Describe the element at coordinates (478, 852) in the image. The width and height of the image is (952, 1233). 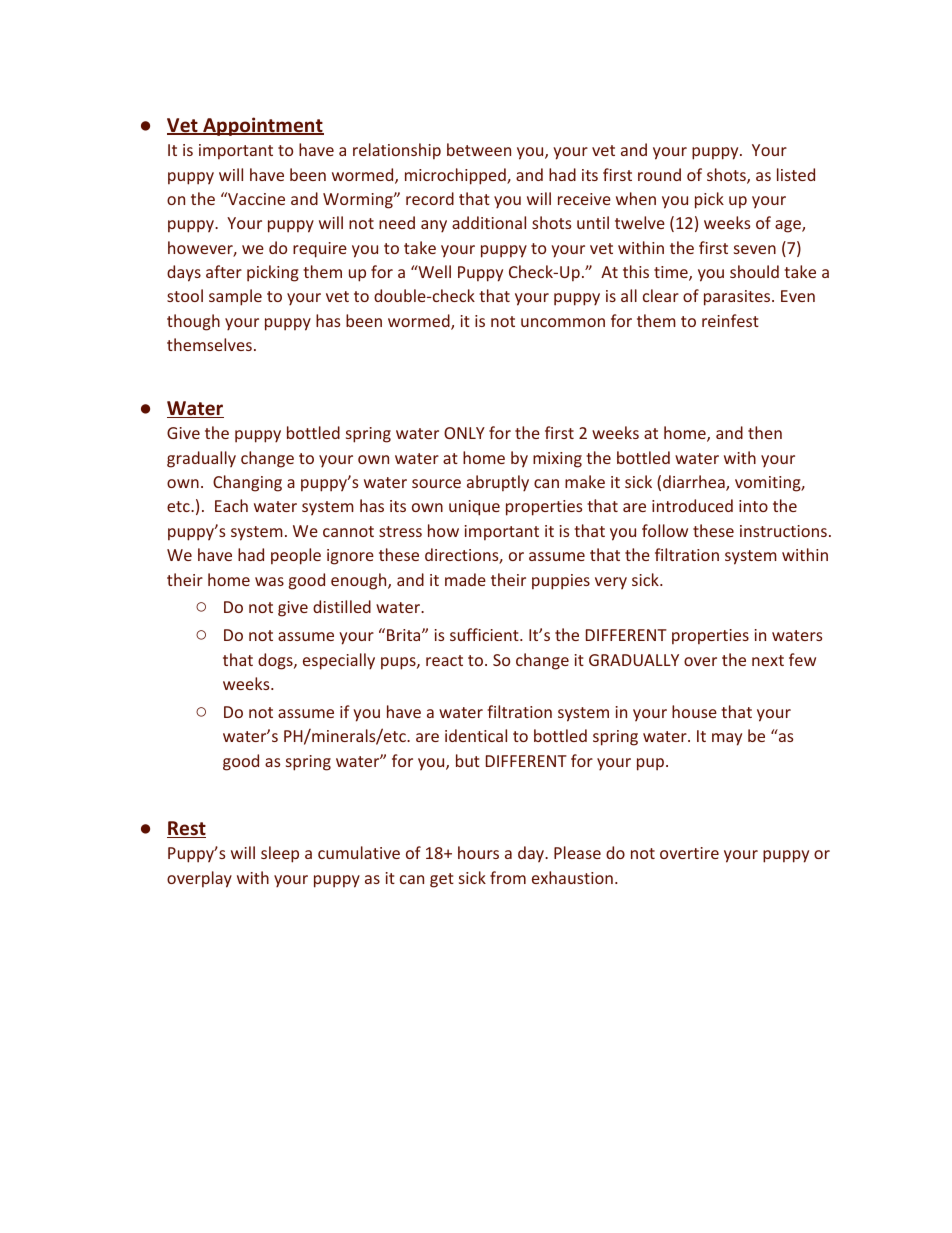
I see `hours` at that location.
